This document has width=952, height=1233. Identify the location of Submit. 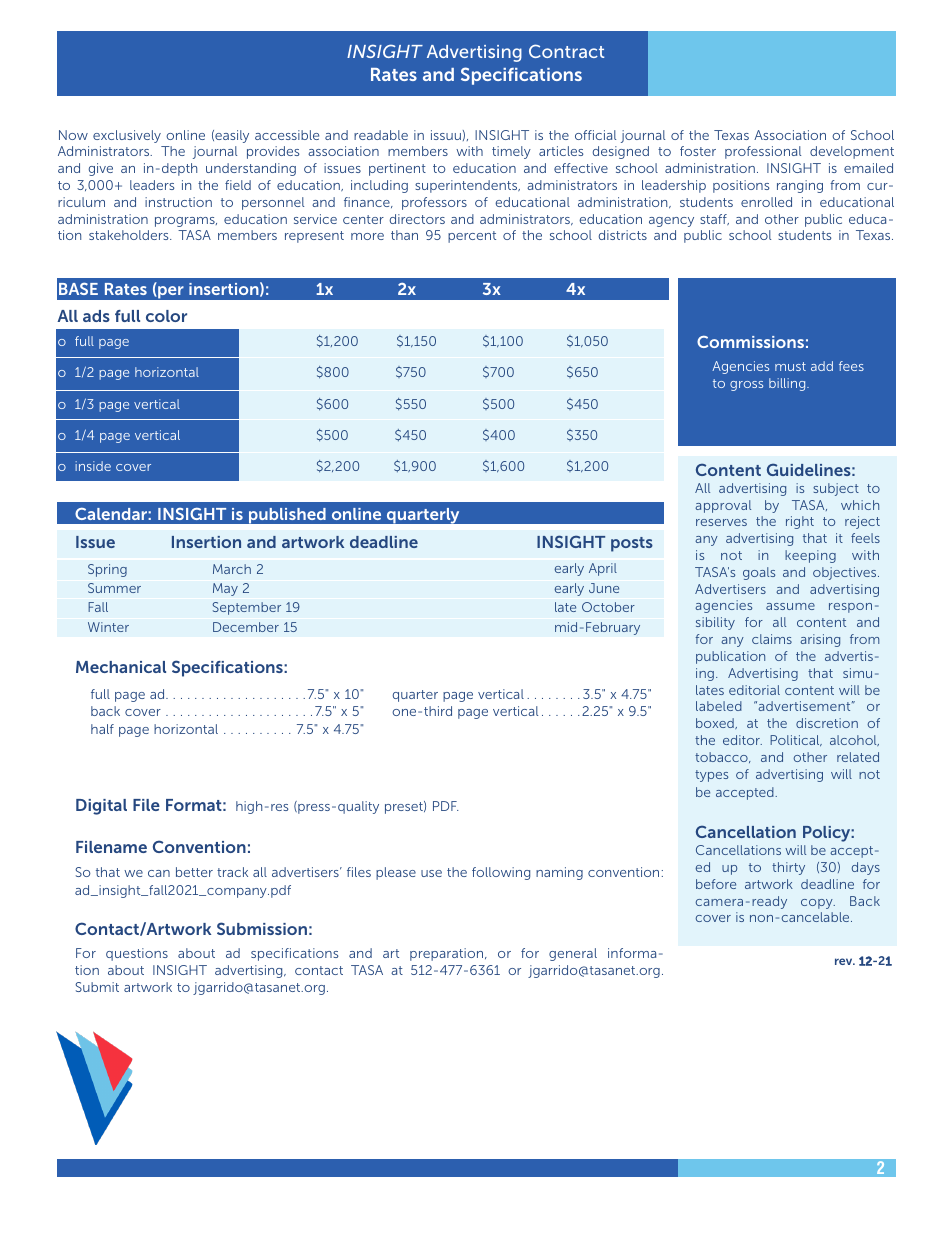
(97, 987).
